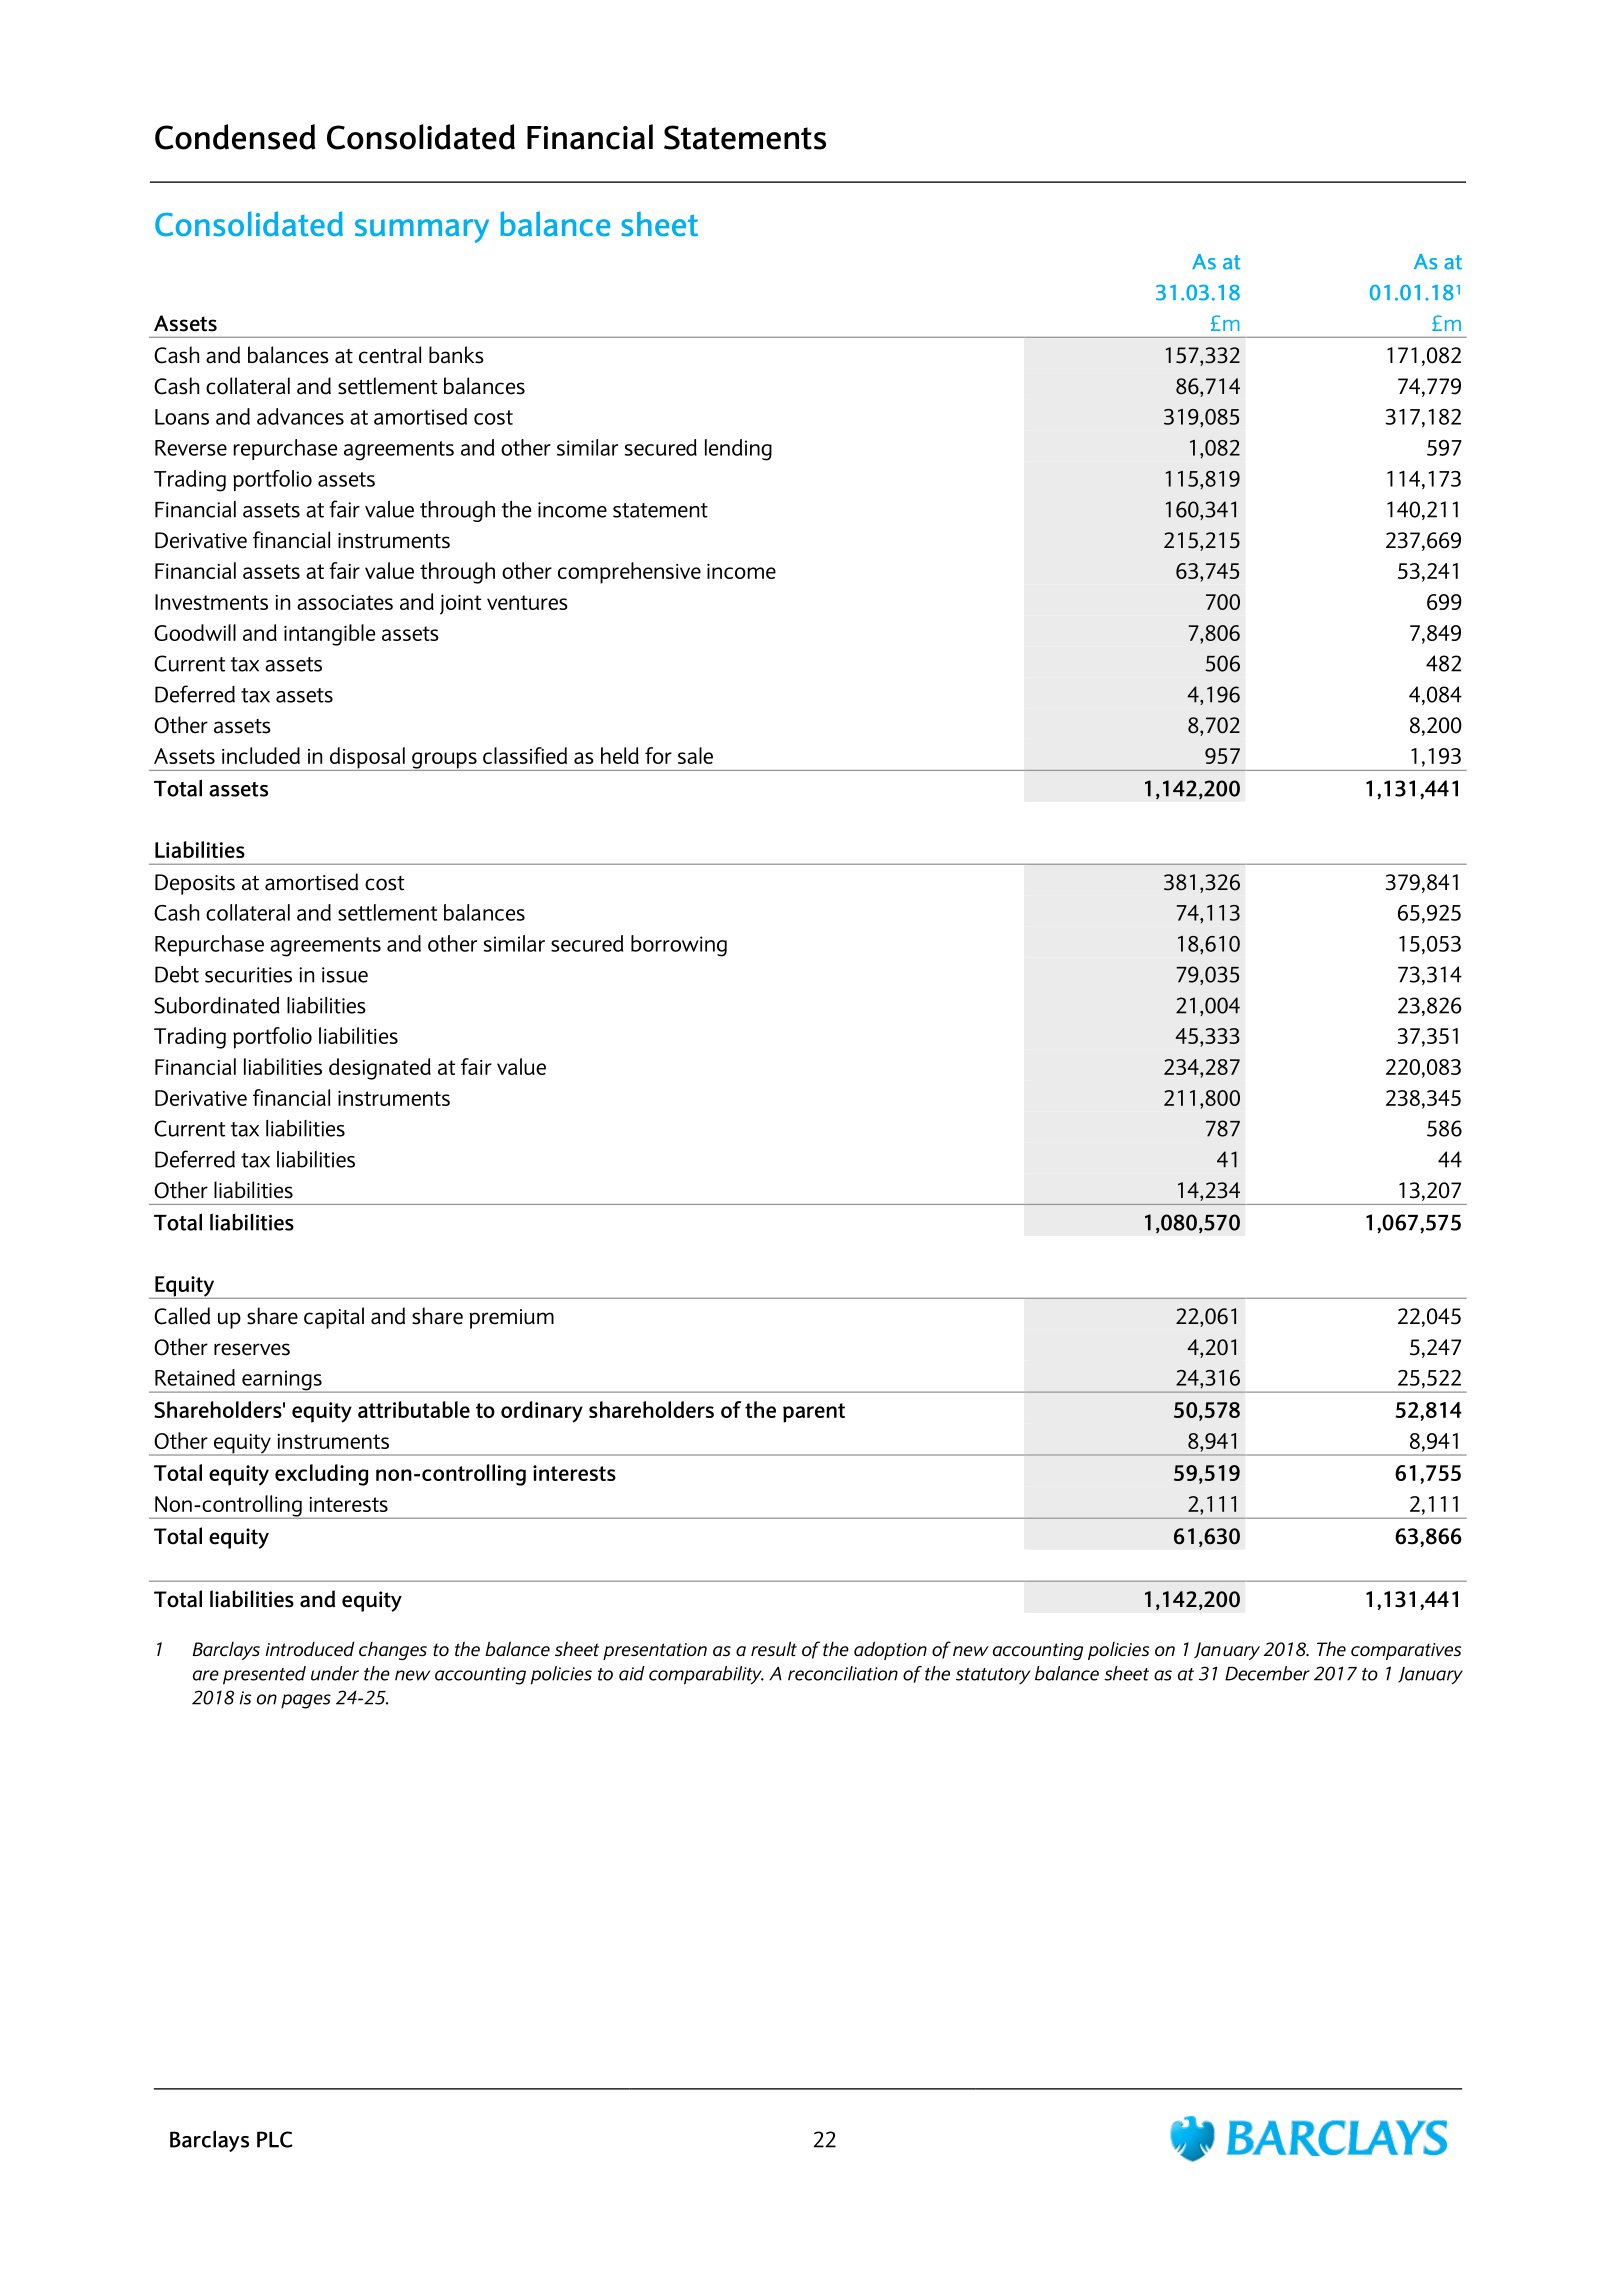 Image resolution: width=1616 pixels, height=2286 pixels. Describe the element at coordinates (274, 2139) in the screenshot. I see `PLC` at that location.
